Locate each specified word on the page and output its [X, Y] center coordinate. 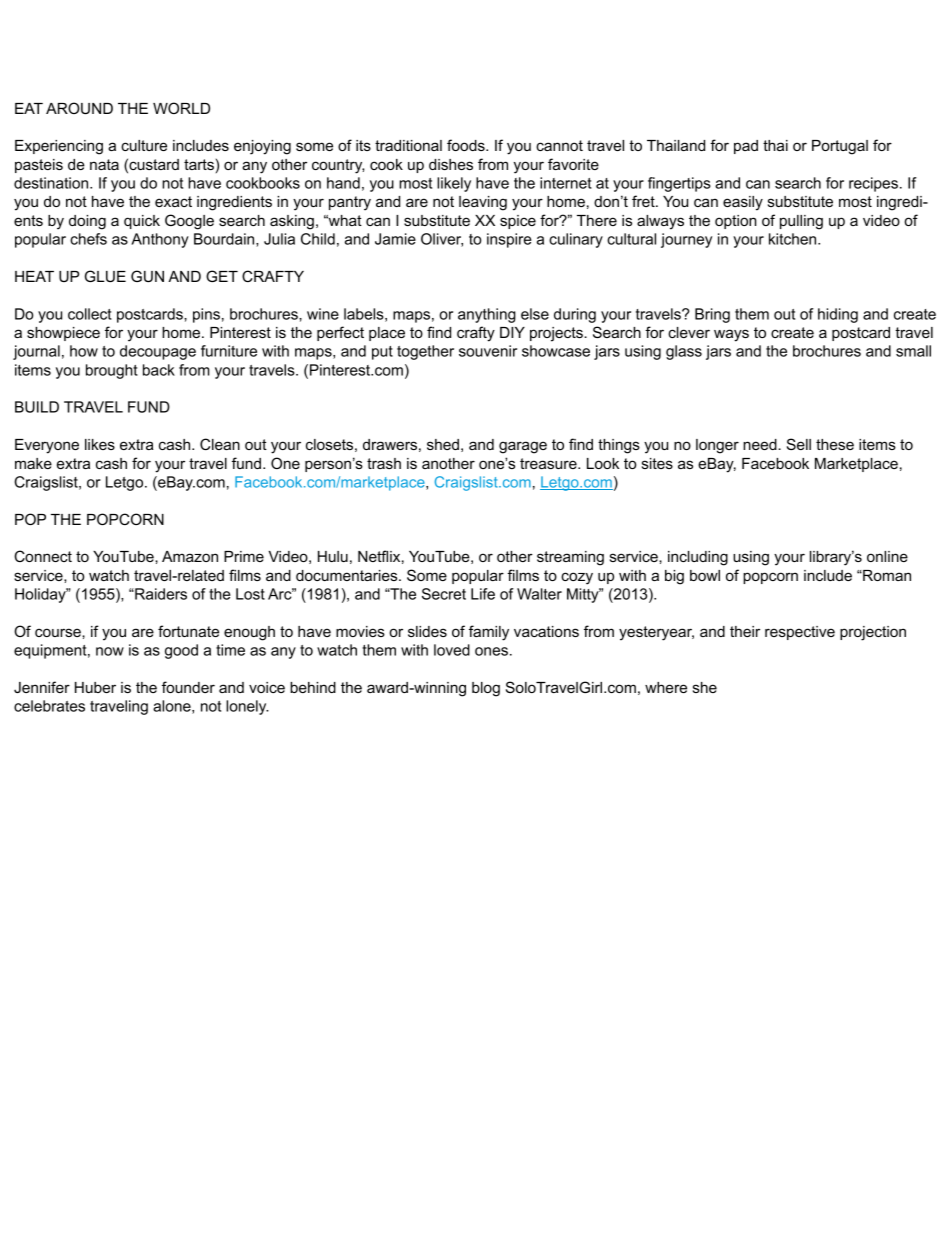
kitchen [794, 239]
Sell [799, 444]
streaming [570, 558]
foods [467, 145]
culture [144, 145]
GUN [147, 276]
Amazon [190, 556]
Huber [95, 687]
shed [443, 444]
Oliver [442, 240]
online [887, 556]
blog [486, 689]
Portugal [840, 147]
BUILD [37, 407]
